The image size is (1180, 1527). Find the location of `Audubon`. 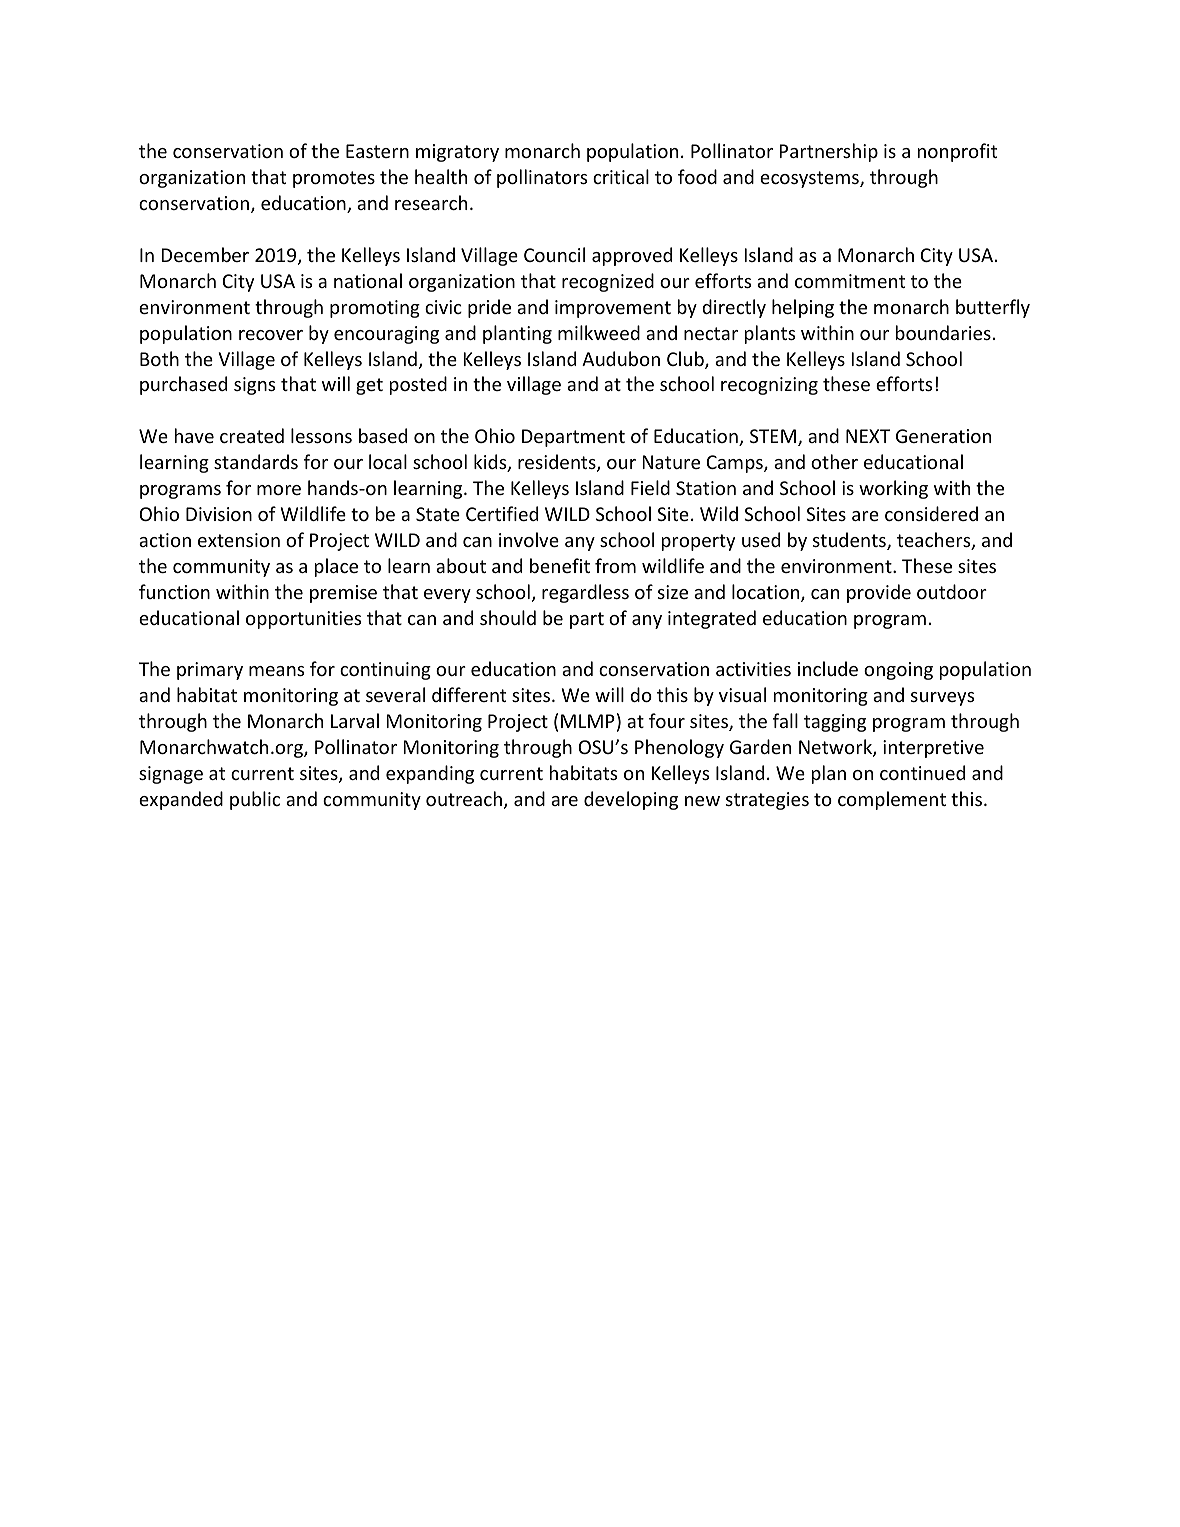

Audubon is located at coordinates (621, 358).
